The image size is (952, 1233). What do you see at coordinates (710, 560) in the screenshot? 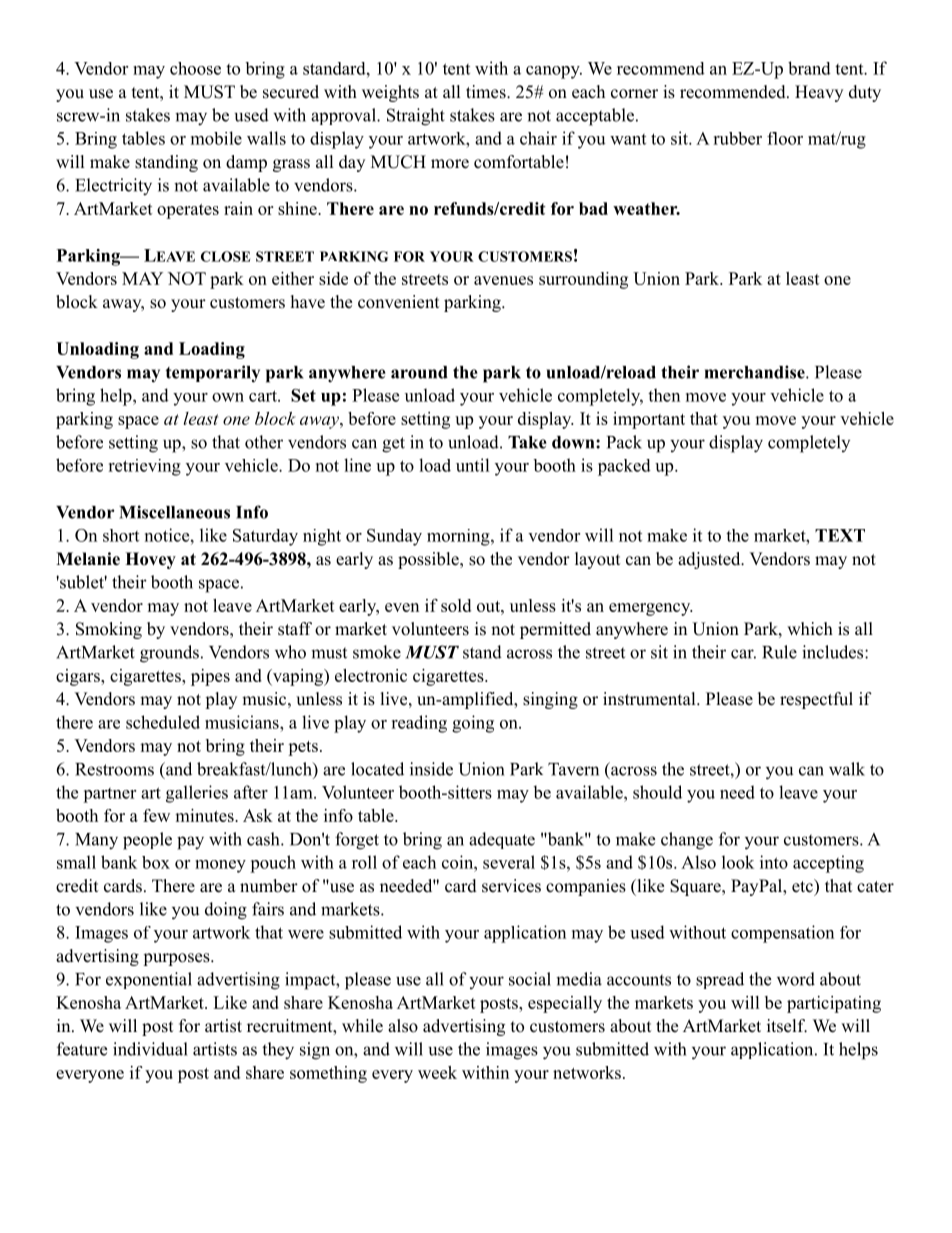
I see `adjusted` at bounding box center [710, 560].
